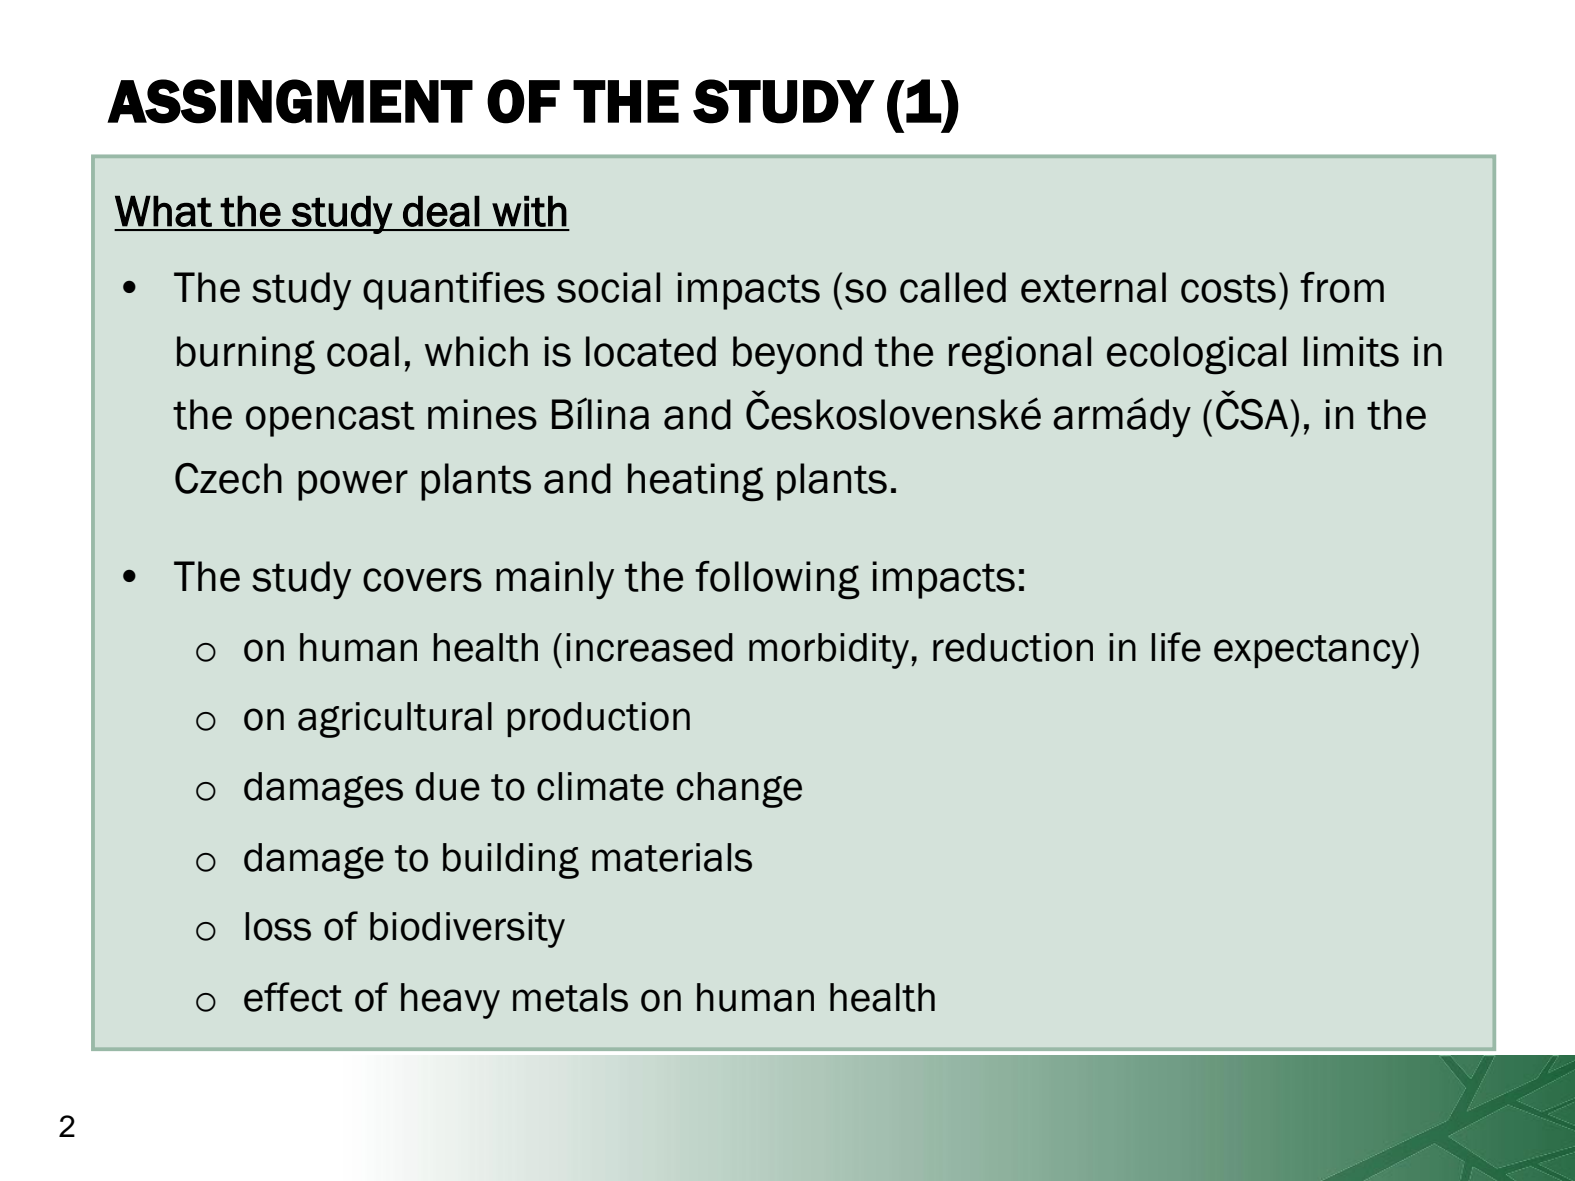 This image has height=1181, width=1575. Describe the element at coordinates (1312, 651) in the image. I see `expectancy` at that location.
